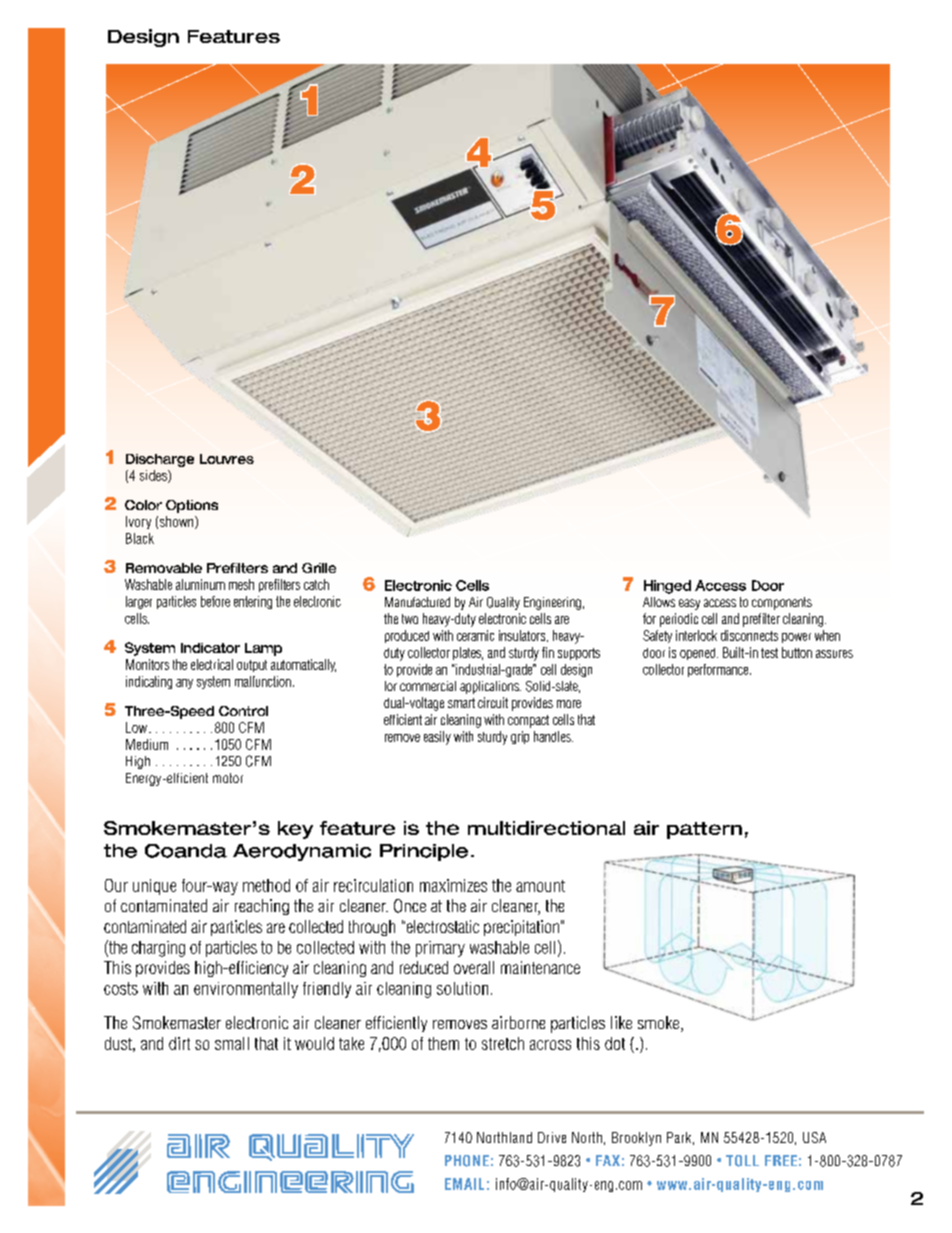 This screenshot has height=1233, width=952. I want to click on small, so click(232, 1043).
